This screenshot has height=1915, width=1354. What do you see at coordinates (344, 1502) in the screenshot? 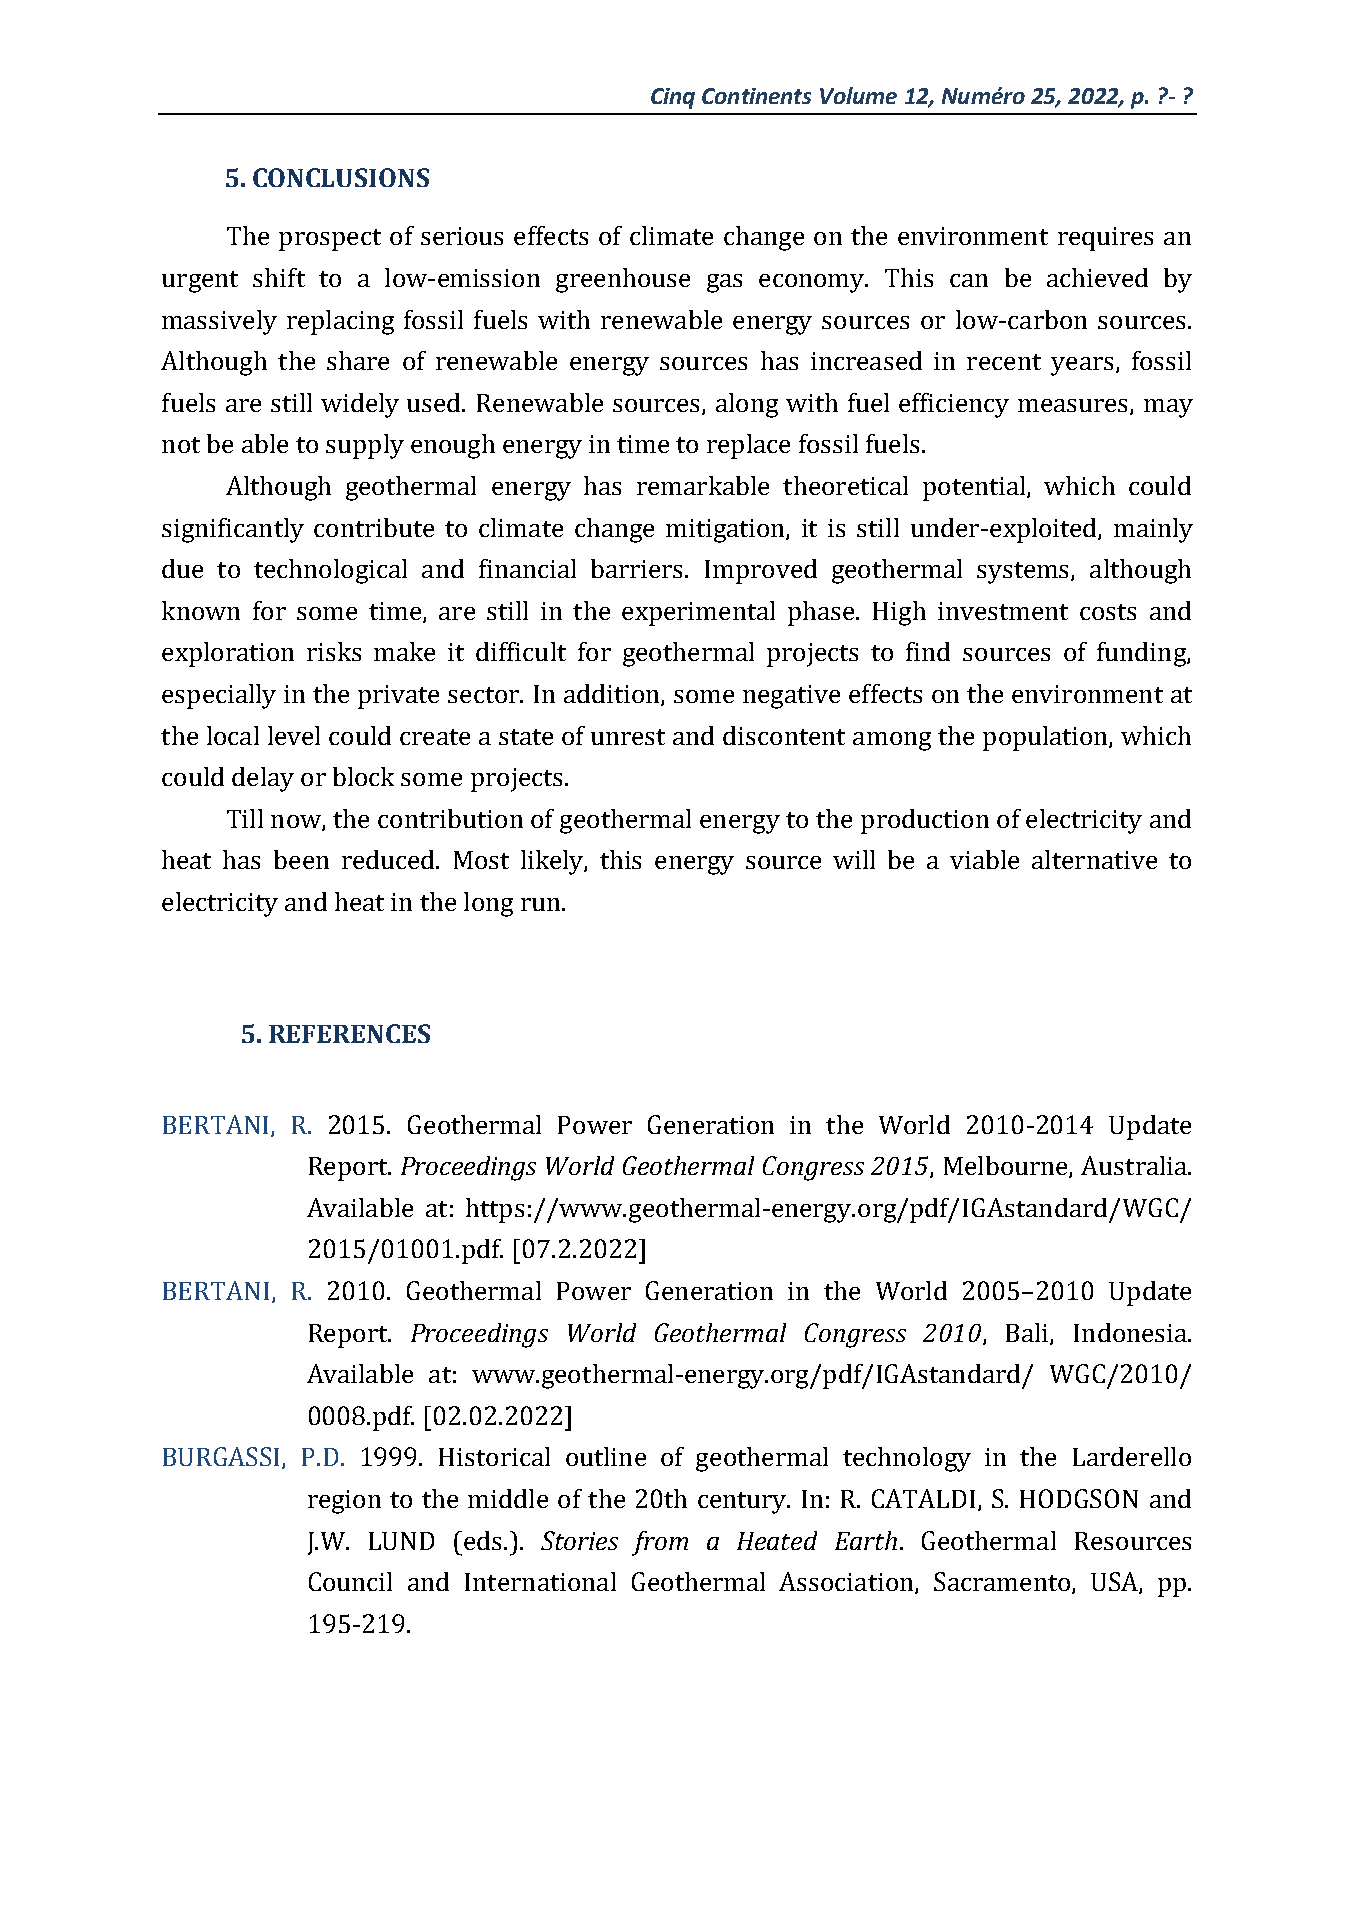
I see `region` at bounding box center [344, 1502].
